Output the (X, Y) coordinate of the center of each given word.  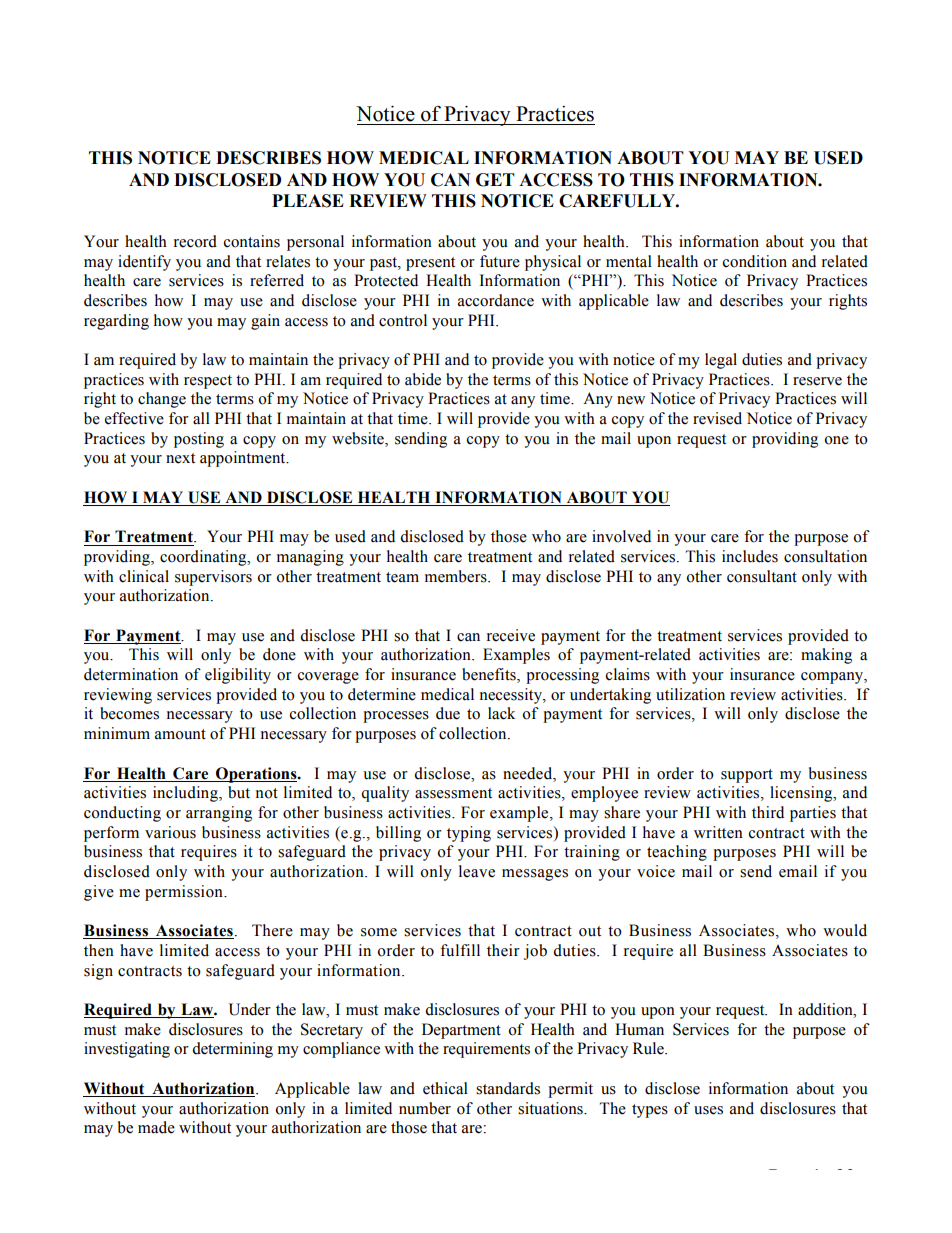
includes (750, 556)
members (457, 576)
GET (495, 180)
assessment (453, 793)
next (180, 458)
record (195, 241)
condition (755, 261)
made (156, 1127)
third (768, 812)
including (186, 794)
